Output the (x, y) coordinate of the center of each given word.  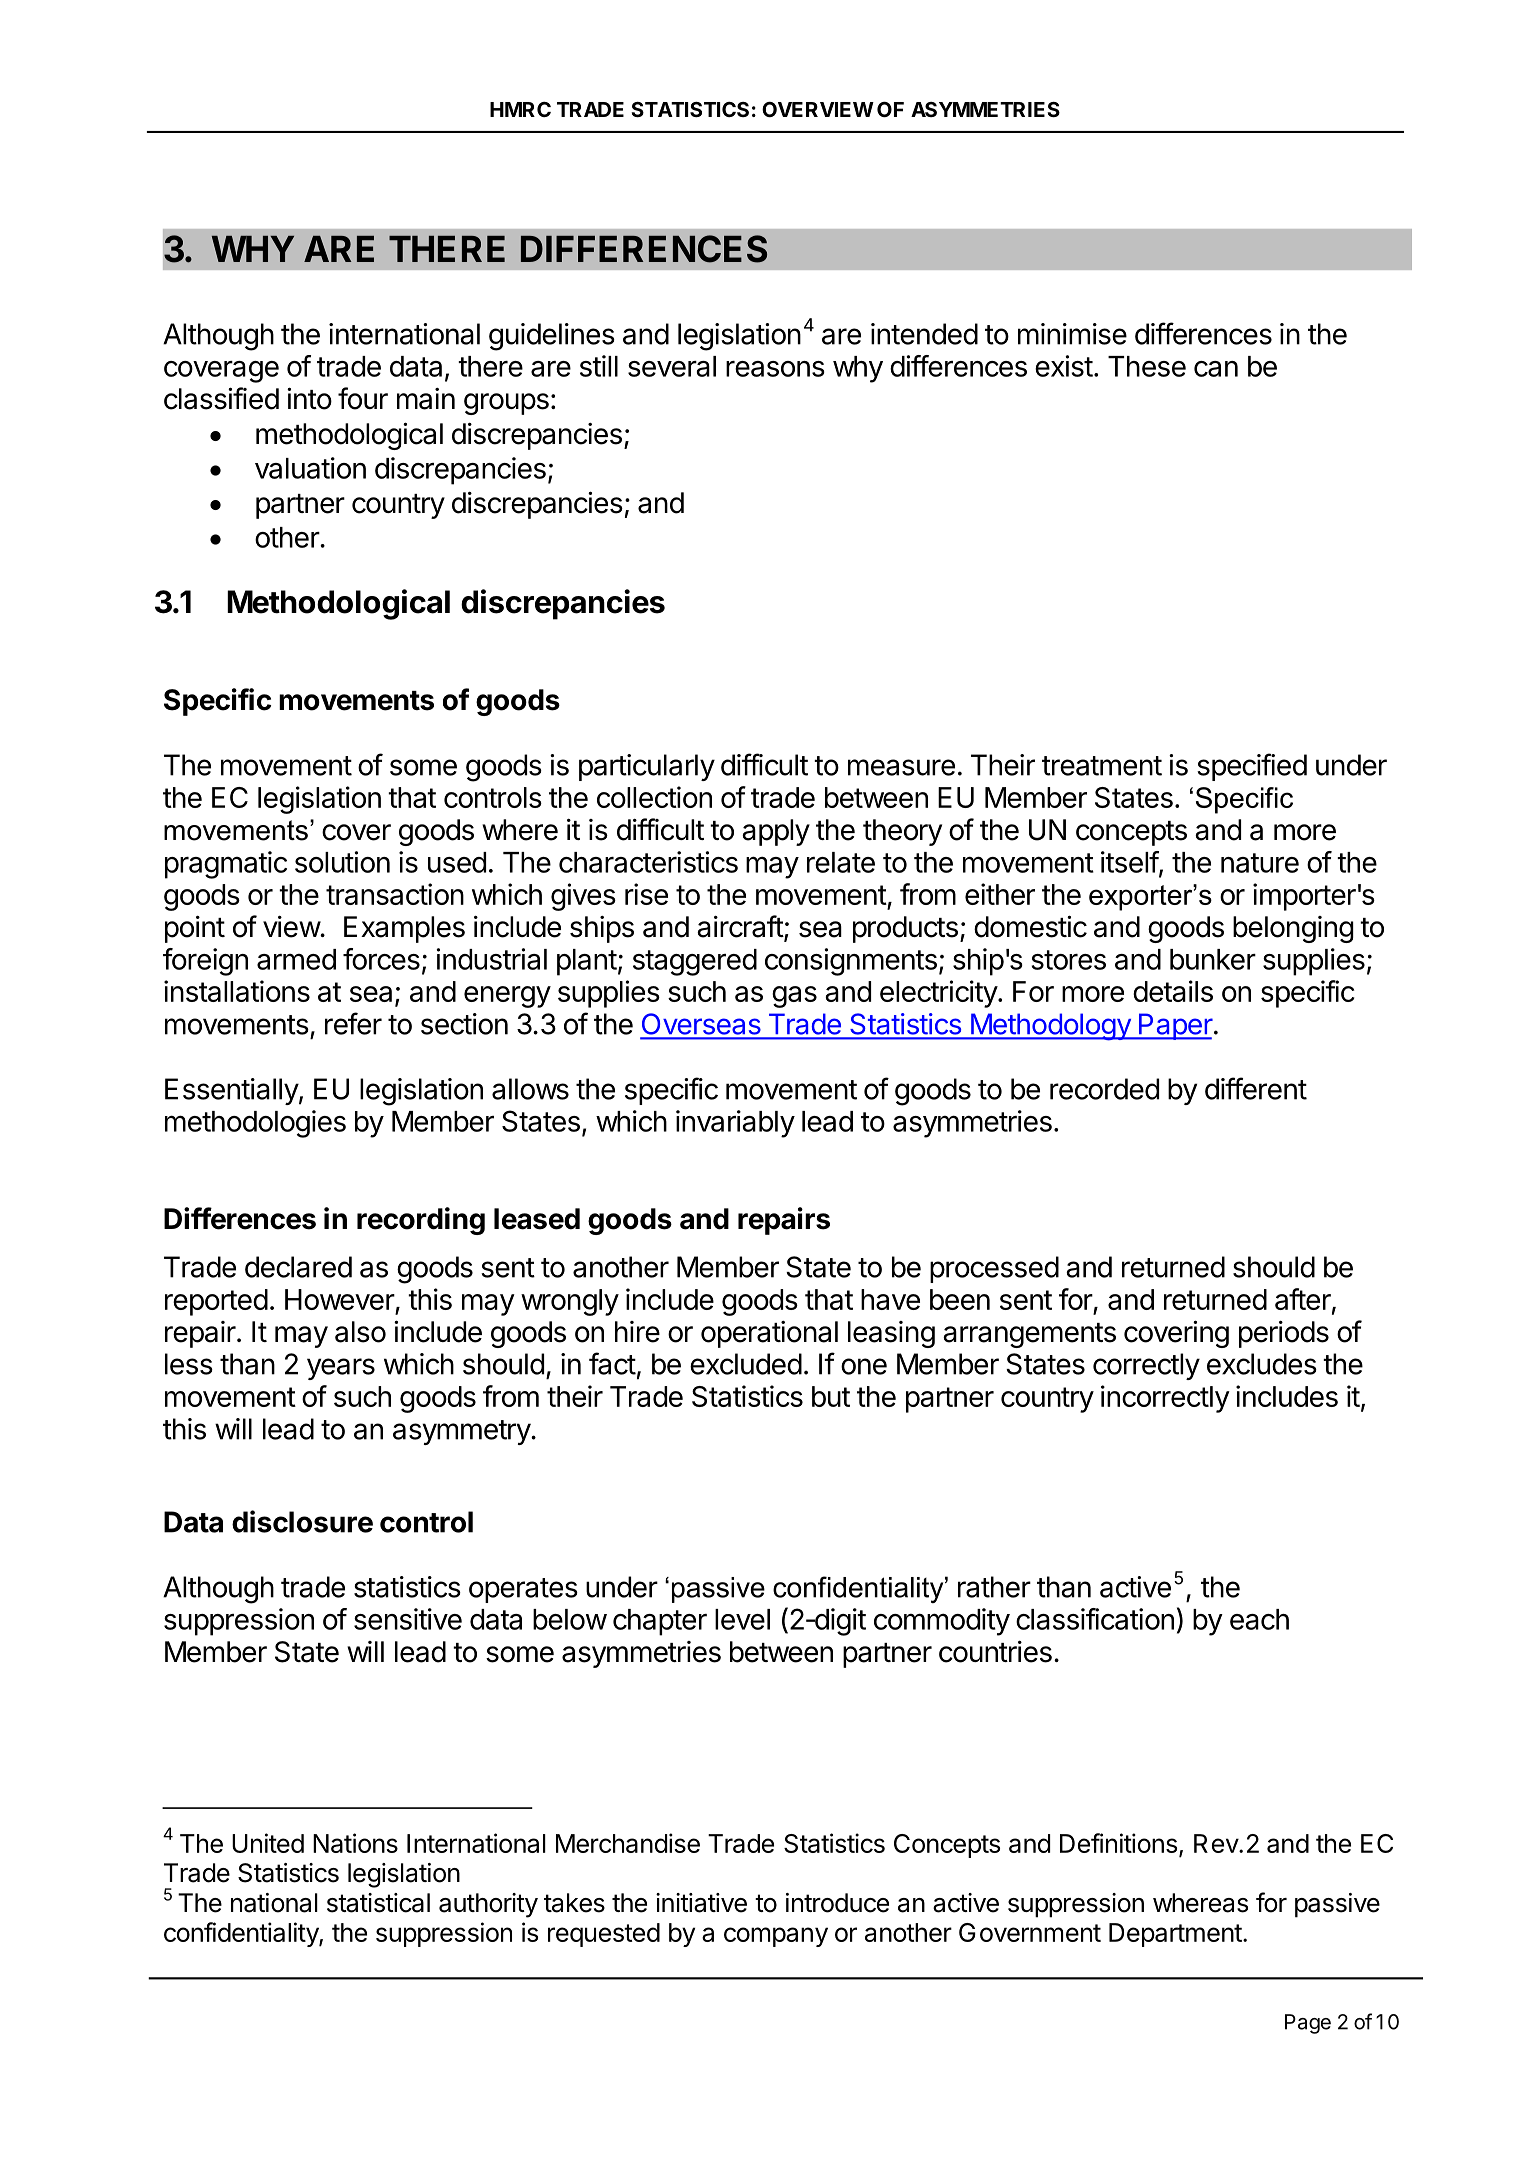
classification (1095, 1619)
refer (353, 1023)
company (776, 1937)
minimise (1072, 334)
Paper (1175, 1026)
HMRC (520, 109)
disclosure (302, 1521)
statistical (378, 1903)
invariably (735, 1124)
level (742, 1619)
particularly (647, 767)
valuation (310, 468)
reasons (775, 369)
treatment (1102, 766)
